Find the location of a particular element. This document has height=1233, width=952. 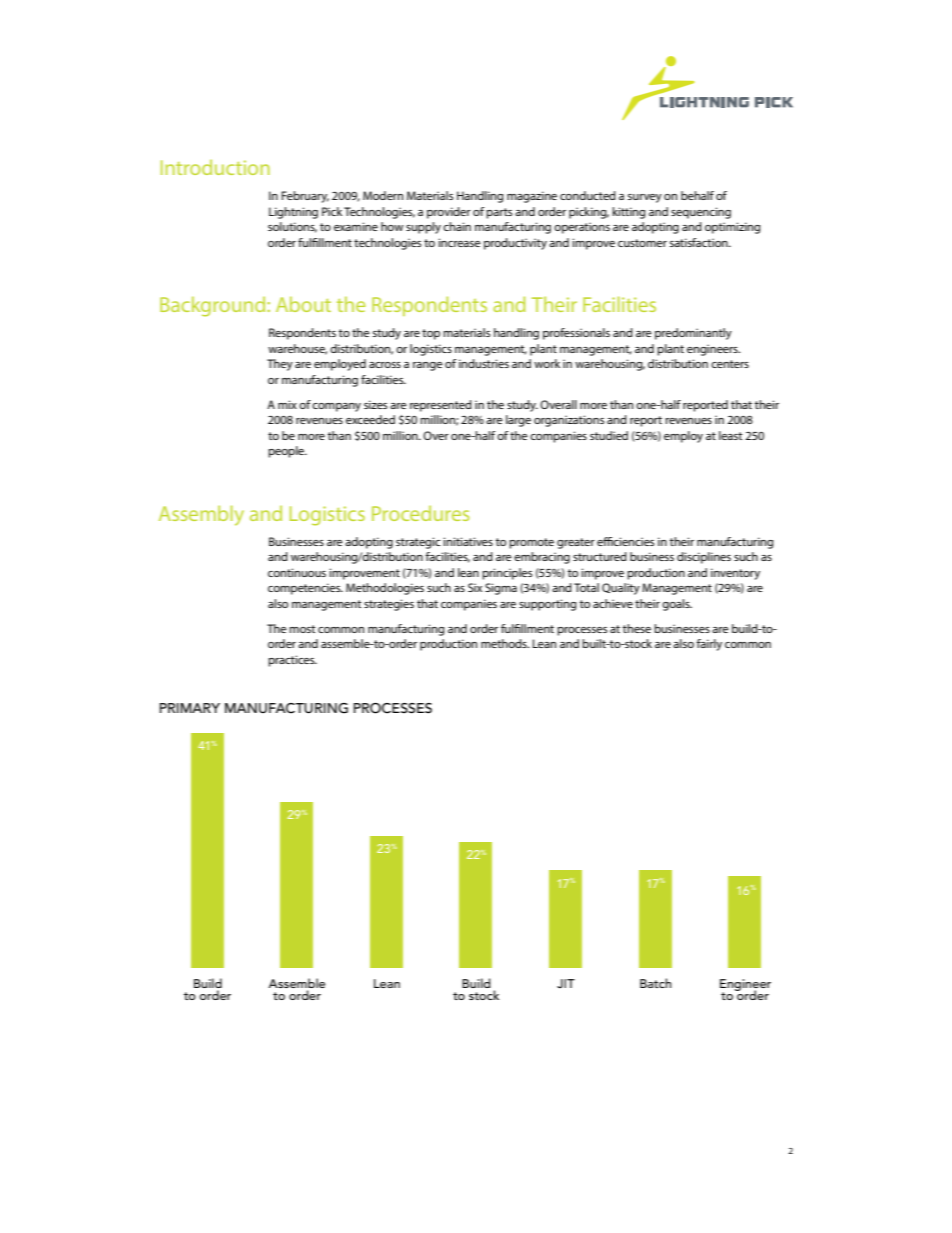

survey is located at coordinates (645, 198).
